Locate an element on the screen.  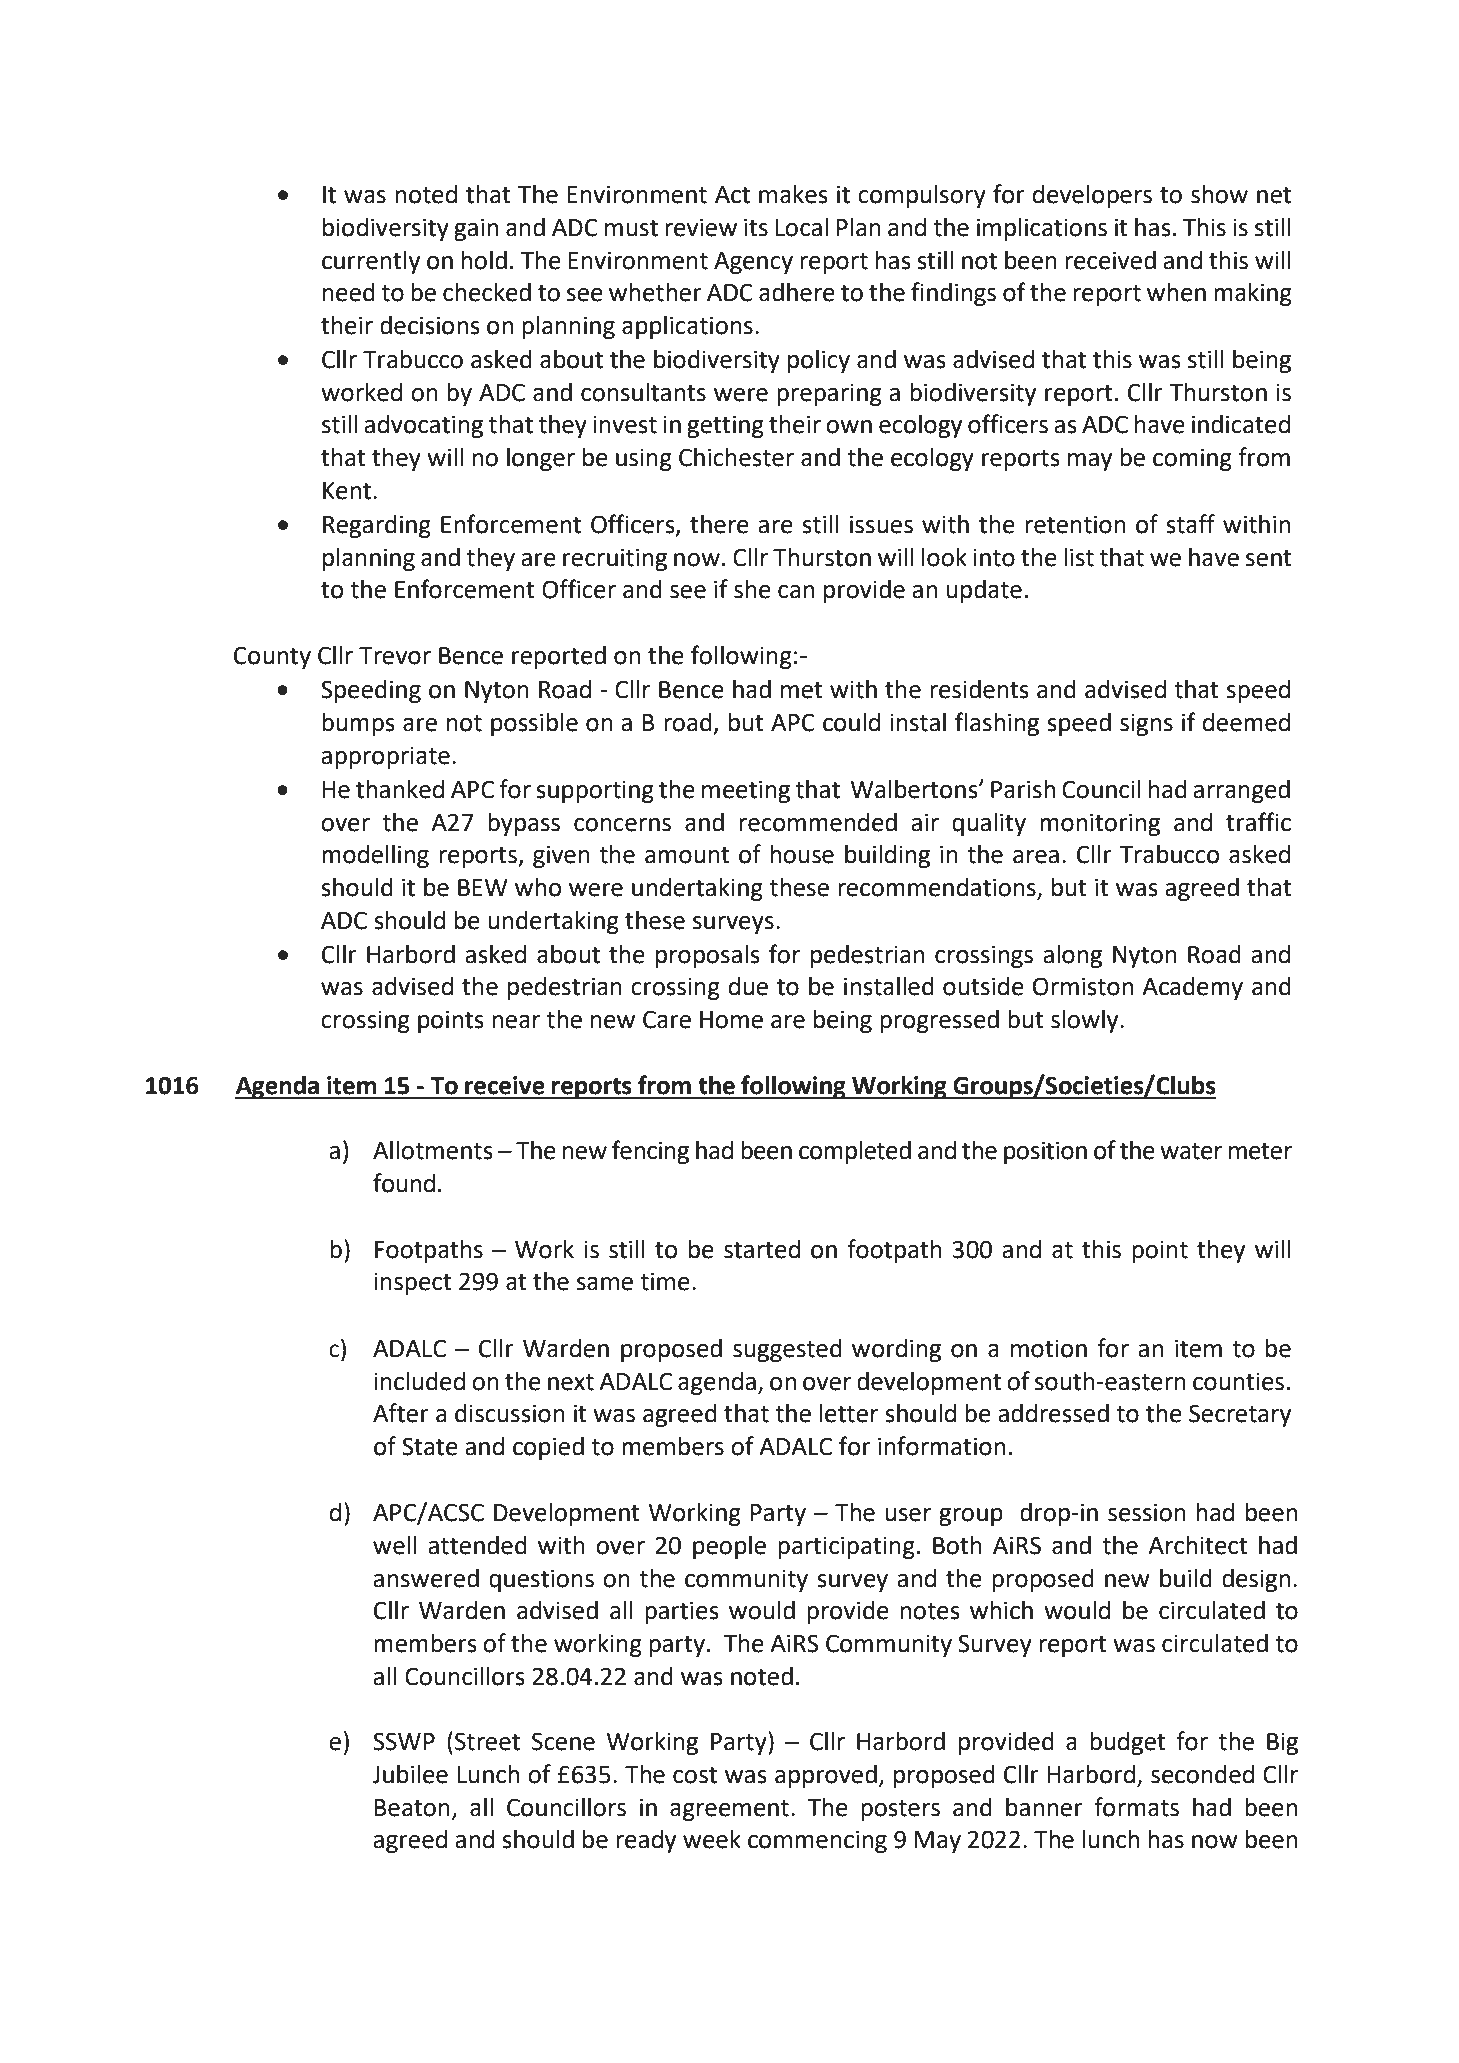
suggested is located at coordinates (787, 1350).
